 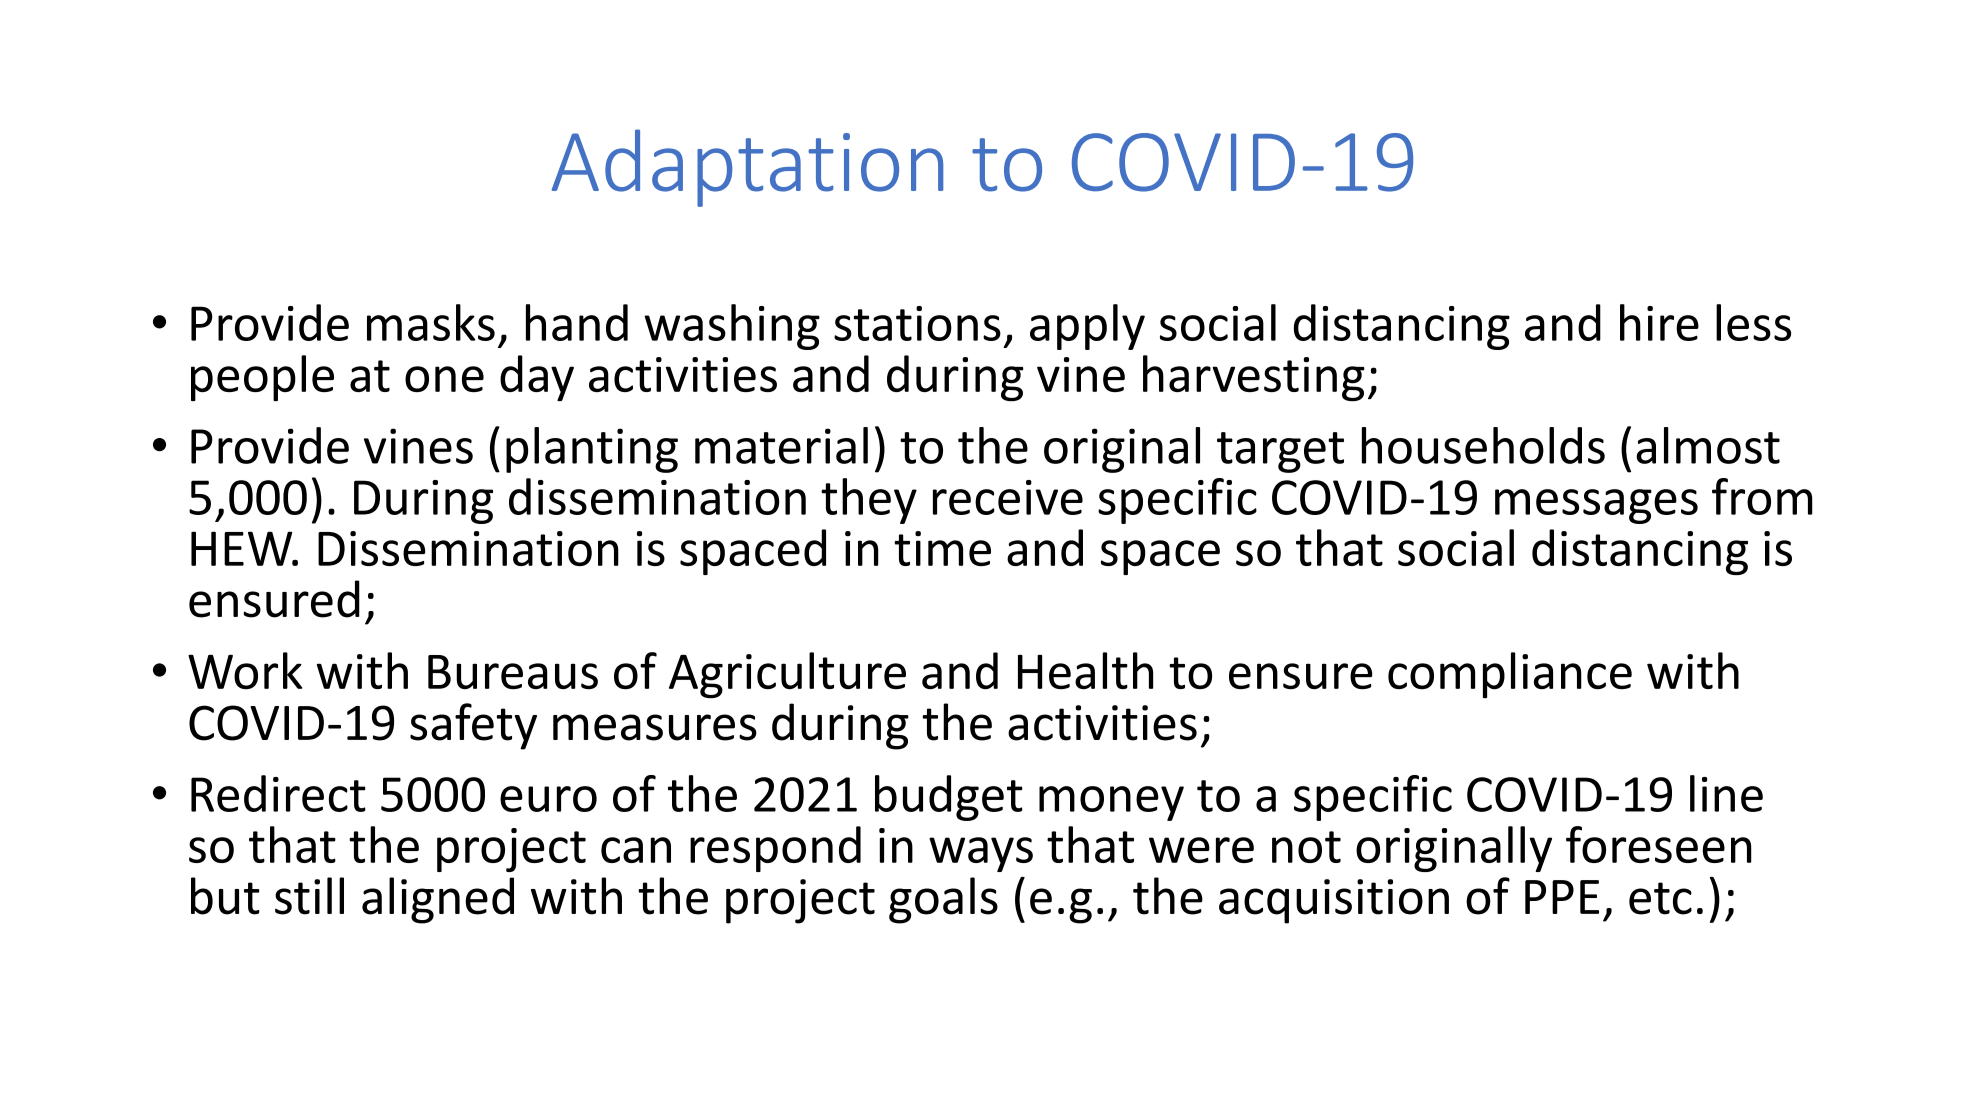 What do you see at coordinates (1596, 506) in the screenshot?
I see `messages` at bounding box center [1596, 506].
